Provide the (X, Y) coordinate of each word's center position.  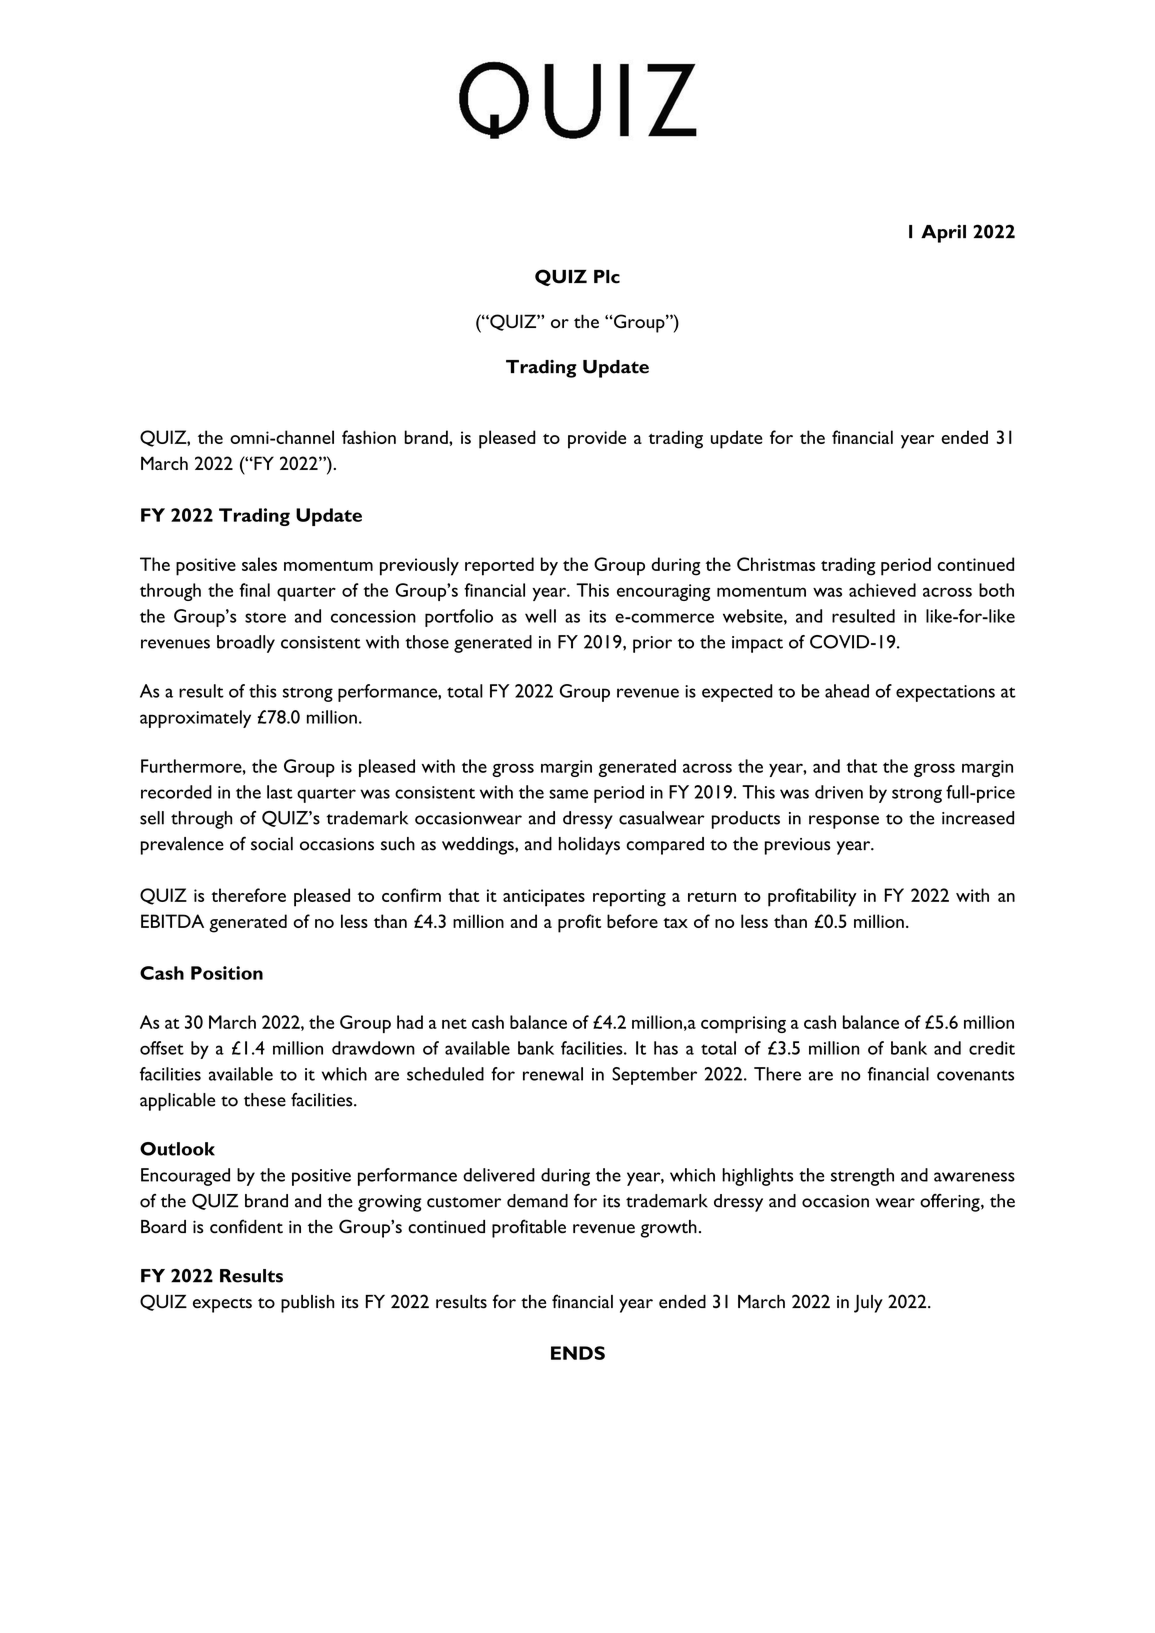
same (568, 794)
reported (499, 566)
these (265, 1100)
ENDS (578, 1353)
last (280, 792)
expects (222, 1305)
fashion (369, 437)
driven (839, 792)
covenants (975, 1075)
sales (259, 564)
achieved (882, 590)
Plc (607, 277)
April (943, 233)
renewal (553, 1074)
